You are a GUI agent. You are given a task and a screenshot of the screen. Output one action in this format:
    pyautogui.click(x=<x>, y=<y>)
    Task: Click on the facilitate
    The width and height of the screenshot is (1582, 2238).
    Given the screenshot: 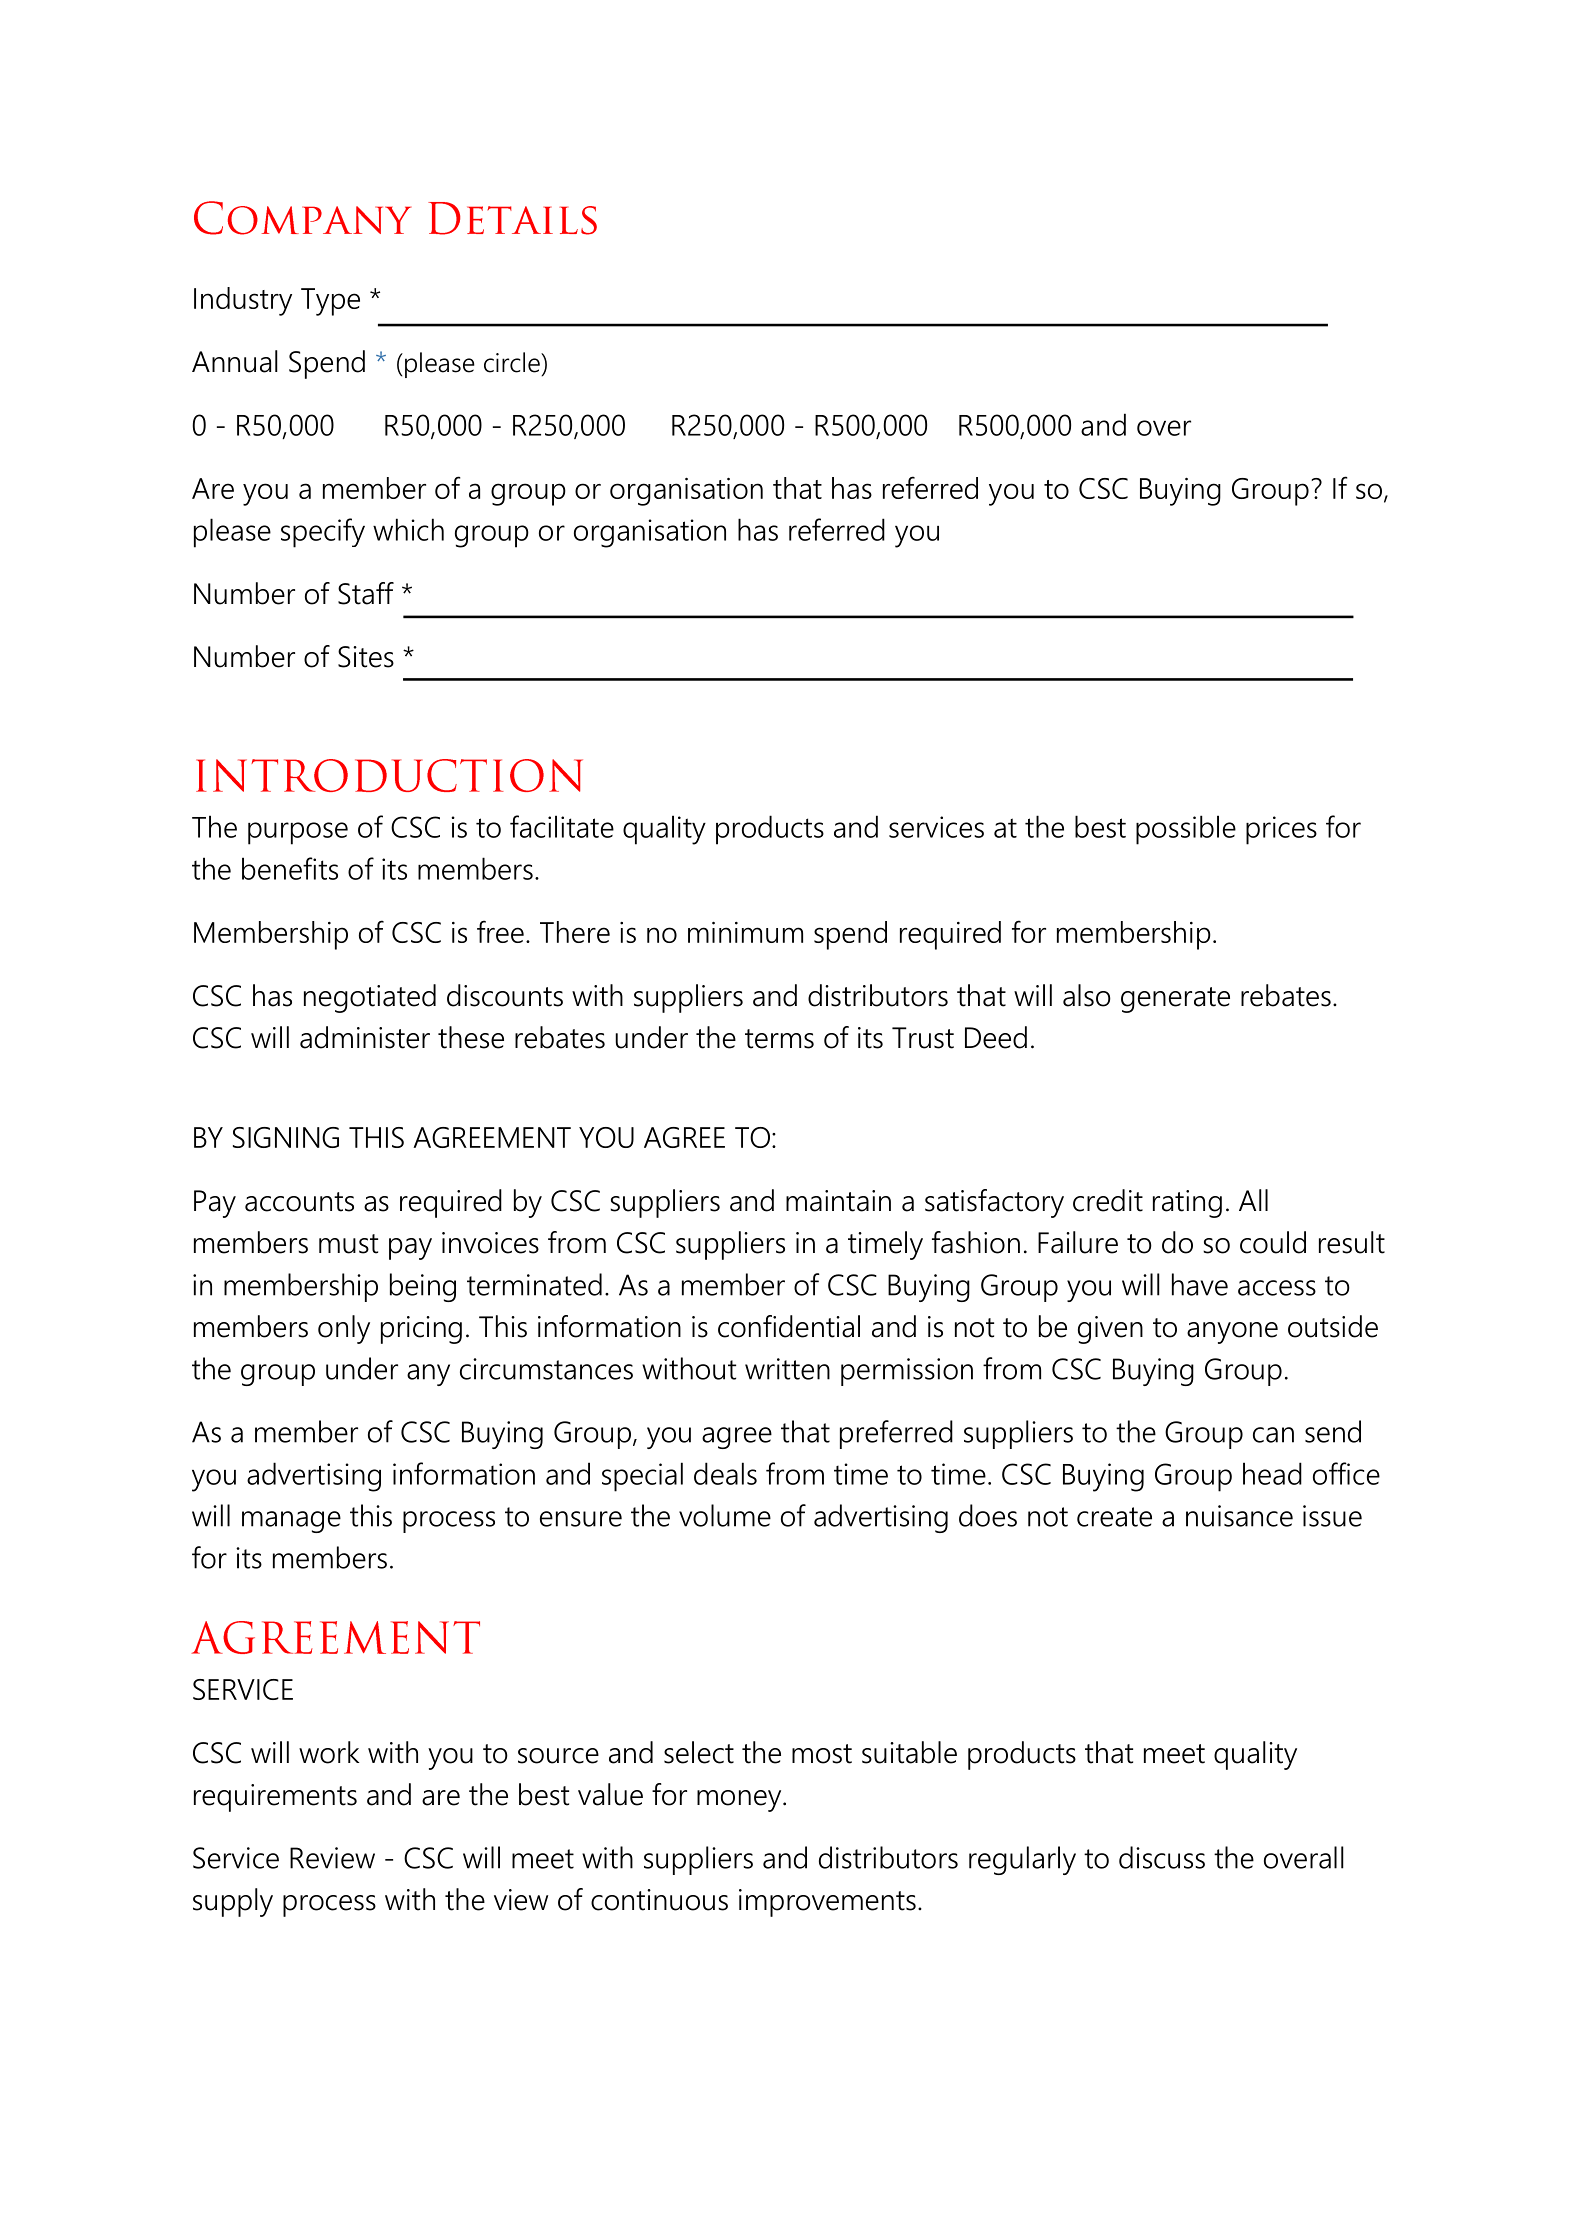 What is the action you would take?
    pyautogui.click(x=562, y=826)
